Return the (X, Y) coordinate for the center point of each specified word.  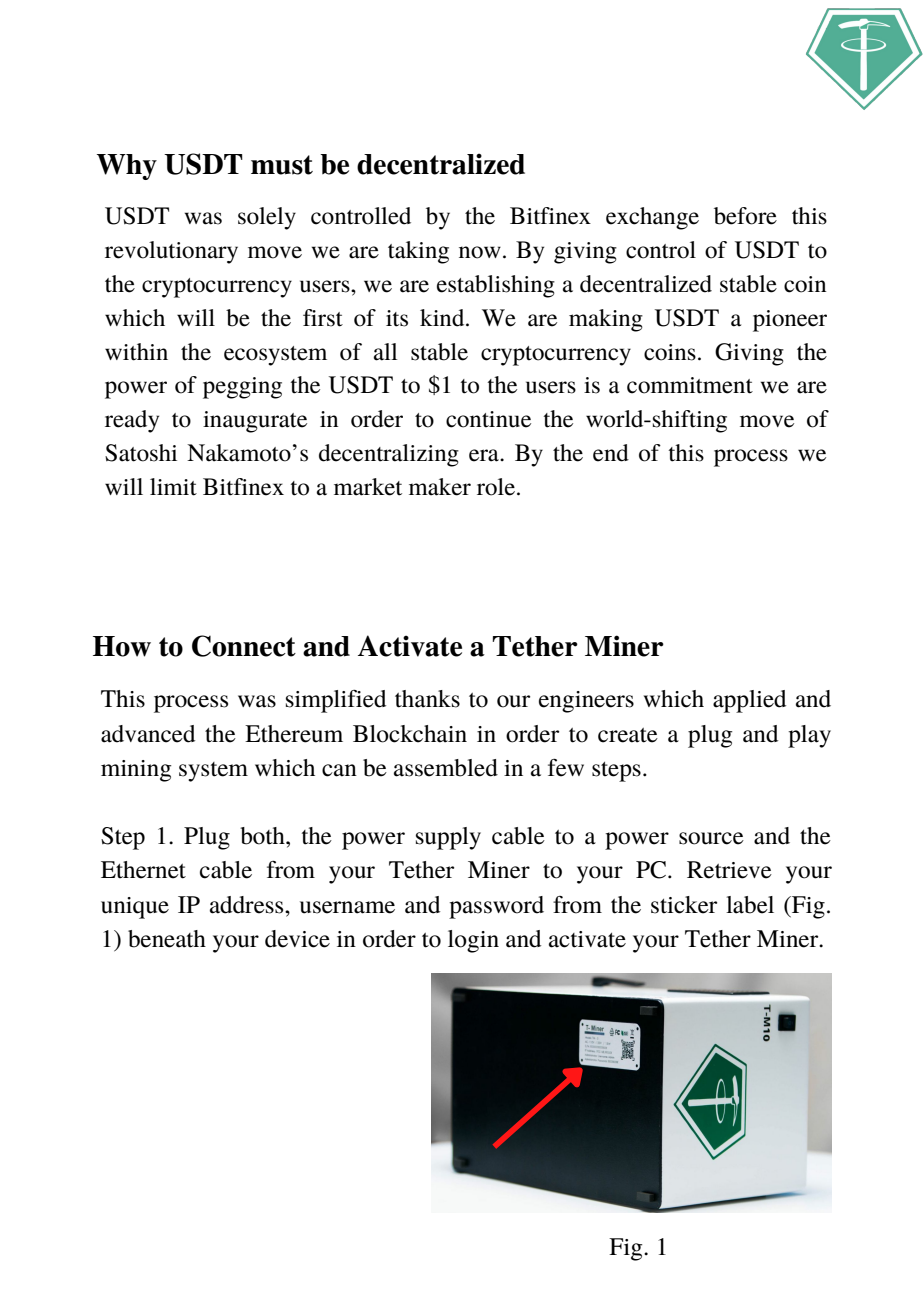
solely (267, 218)
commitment (690, 385)
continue (488, 419)
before (745, 216)
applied (749, 701)
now (480, 252)
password (496, 907)
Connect (244, 646)
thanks (427, 699)
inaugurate (255, 422)
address (248, 905)
